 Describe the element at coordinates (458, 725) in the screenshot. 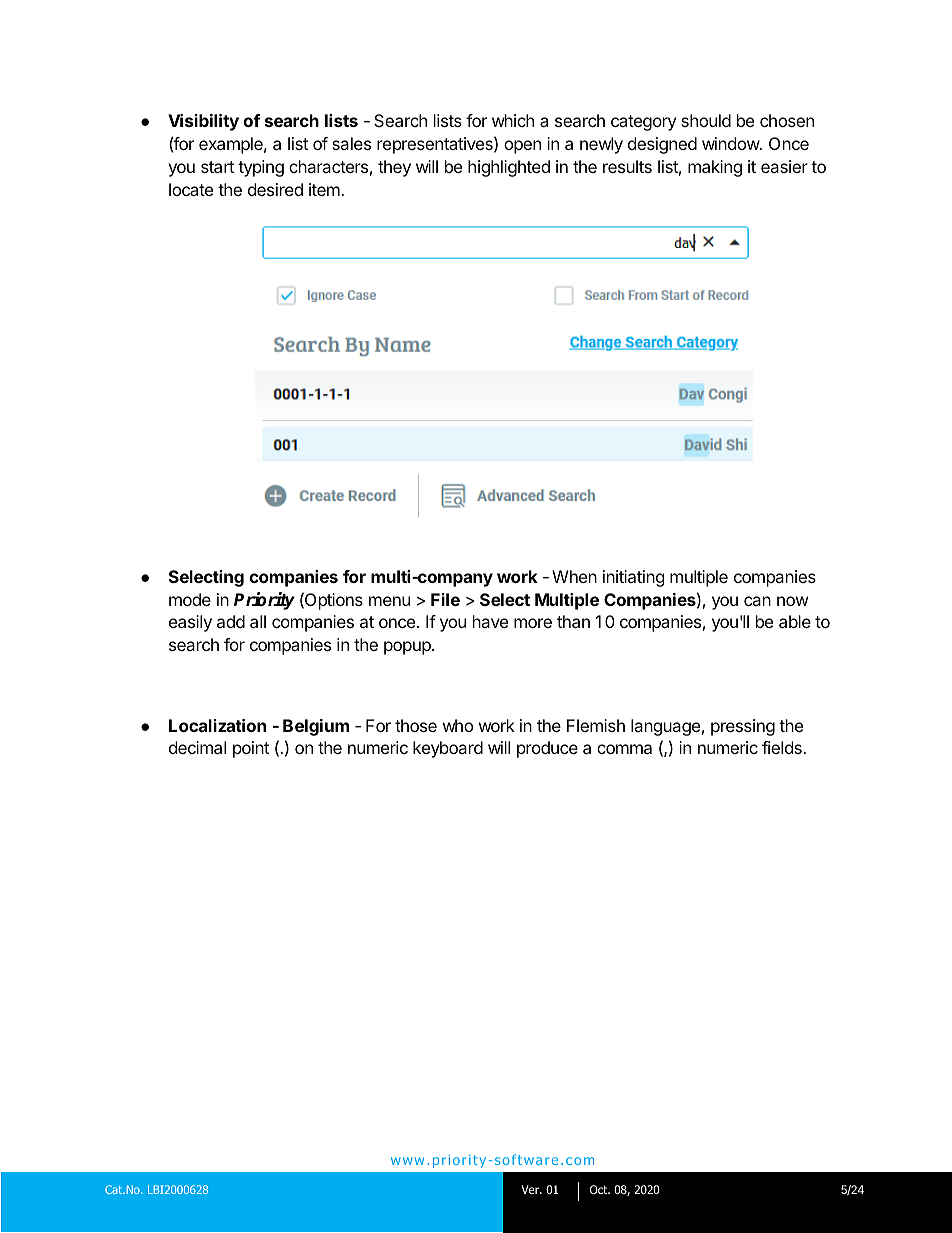

I see `who` at that location.
